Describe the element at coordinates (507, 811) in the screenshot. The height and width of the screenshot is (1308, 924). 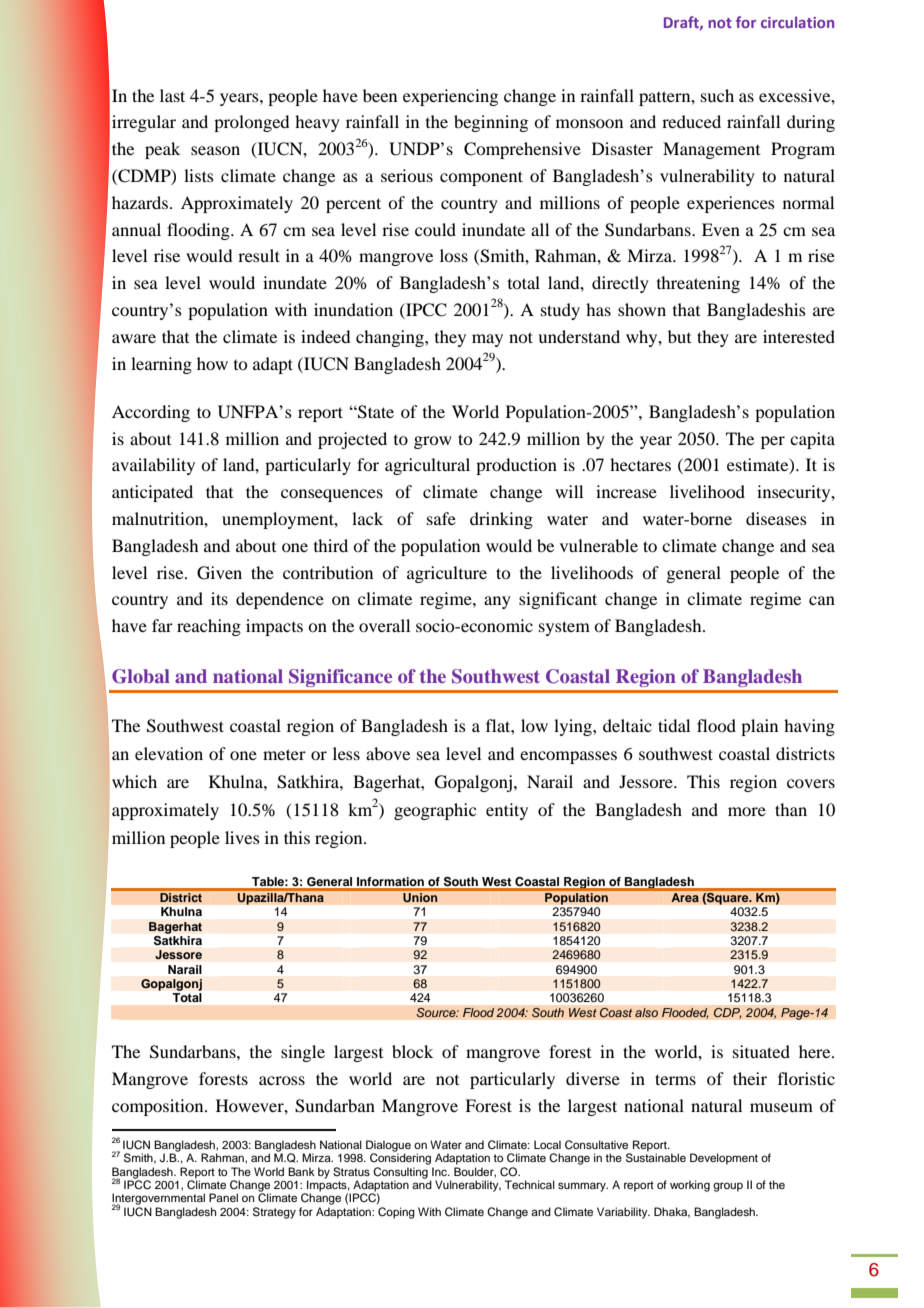
I see `entity` at that location.
